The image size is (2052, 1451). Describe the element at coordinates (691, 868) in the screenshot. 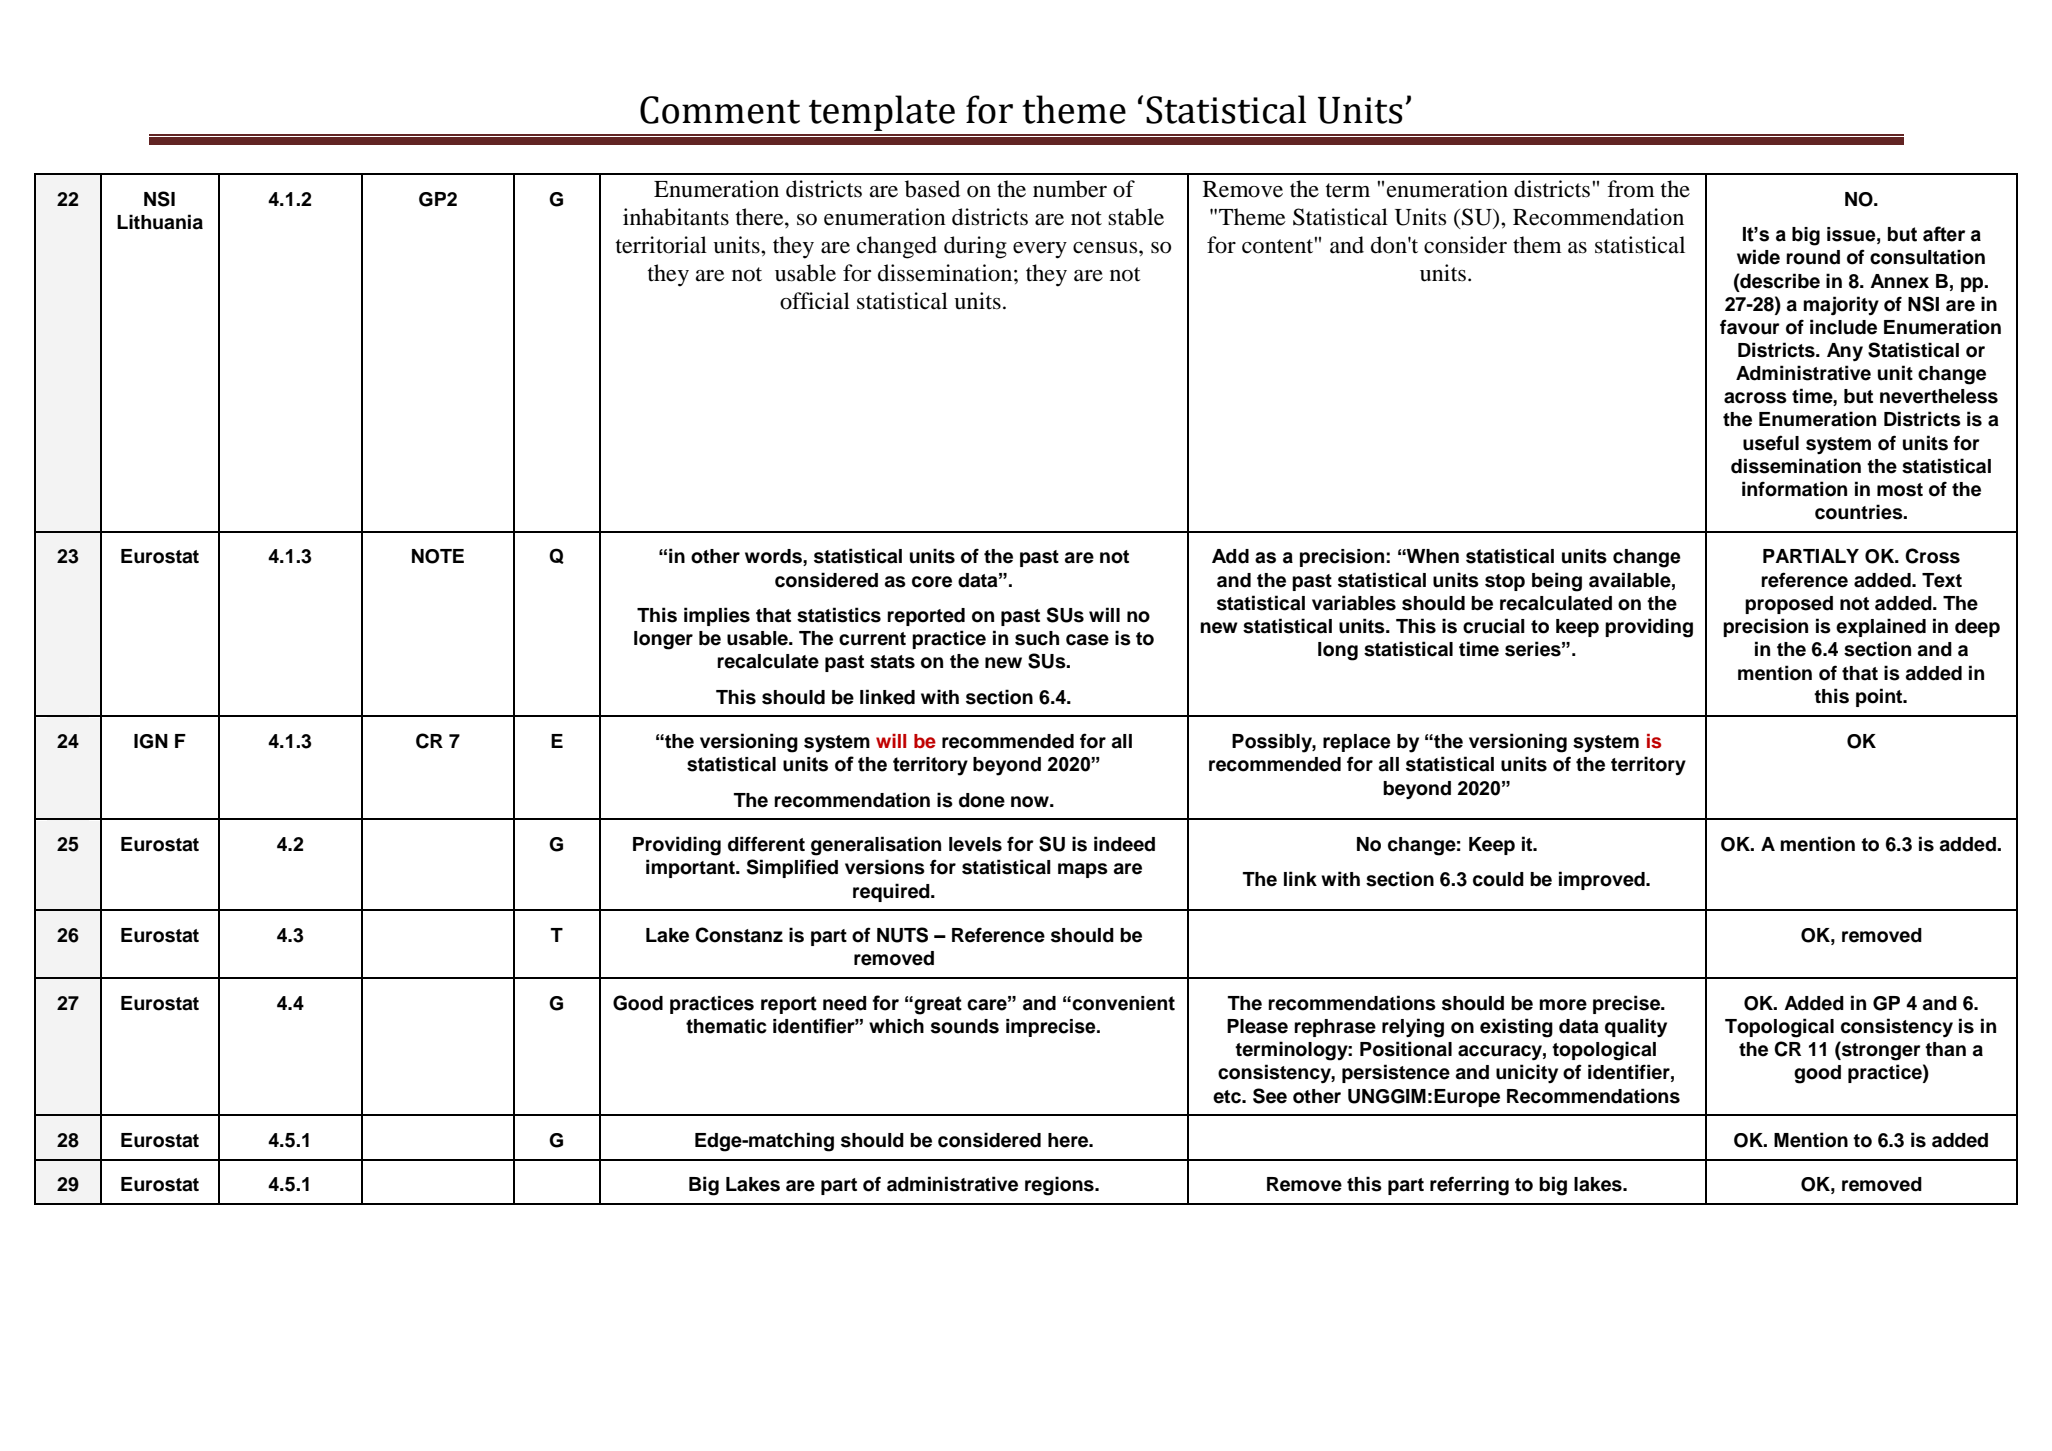

I see `important` at that location.
